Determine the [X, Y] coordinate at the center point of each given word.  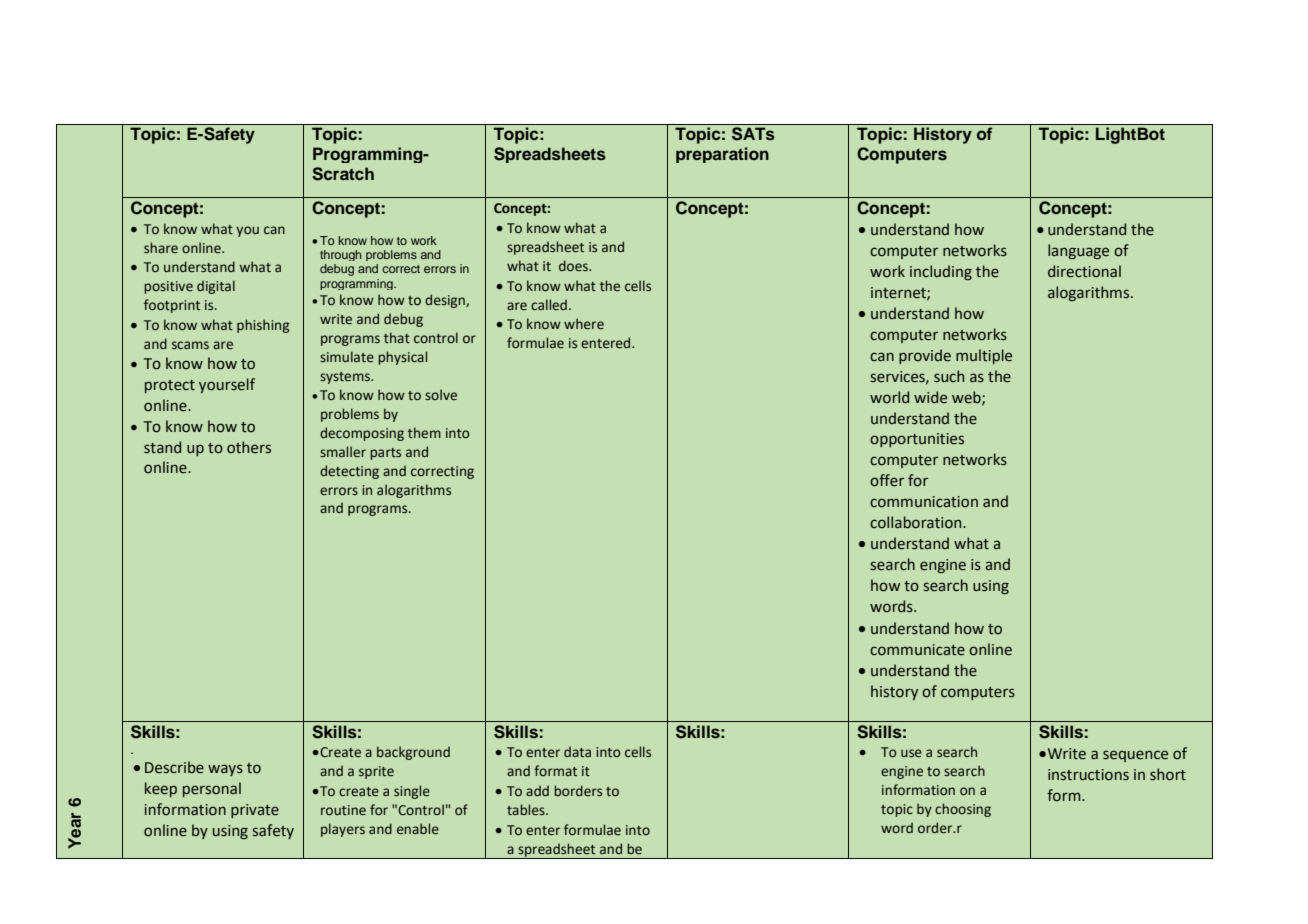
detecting [349, 472]
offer [887, 480]
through [340, 255]
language [1078, 251]
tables [527, 810]
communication [924, 502]
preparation [722, 155]
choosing [963, 810]
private [255, 811]
